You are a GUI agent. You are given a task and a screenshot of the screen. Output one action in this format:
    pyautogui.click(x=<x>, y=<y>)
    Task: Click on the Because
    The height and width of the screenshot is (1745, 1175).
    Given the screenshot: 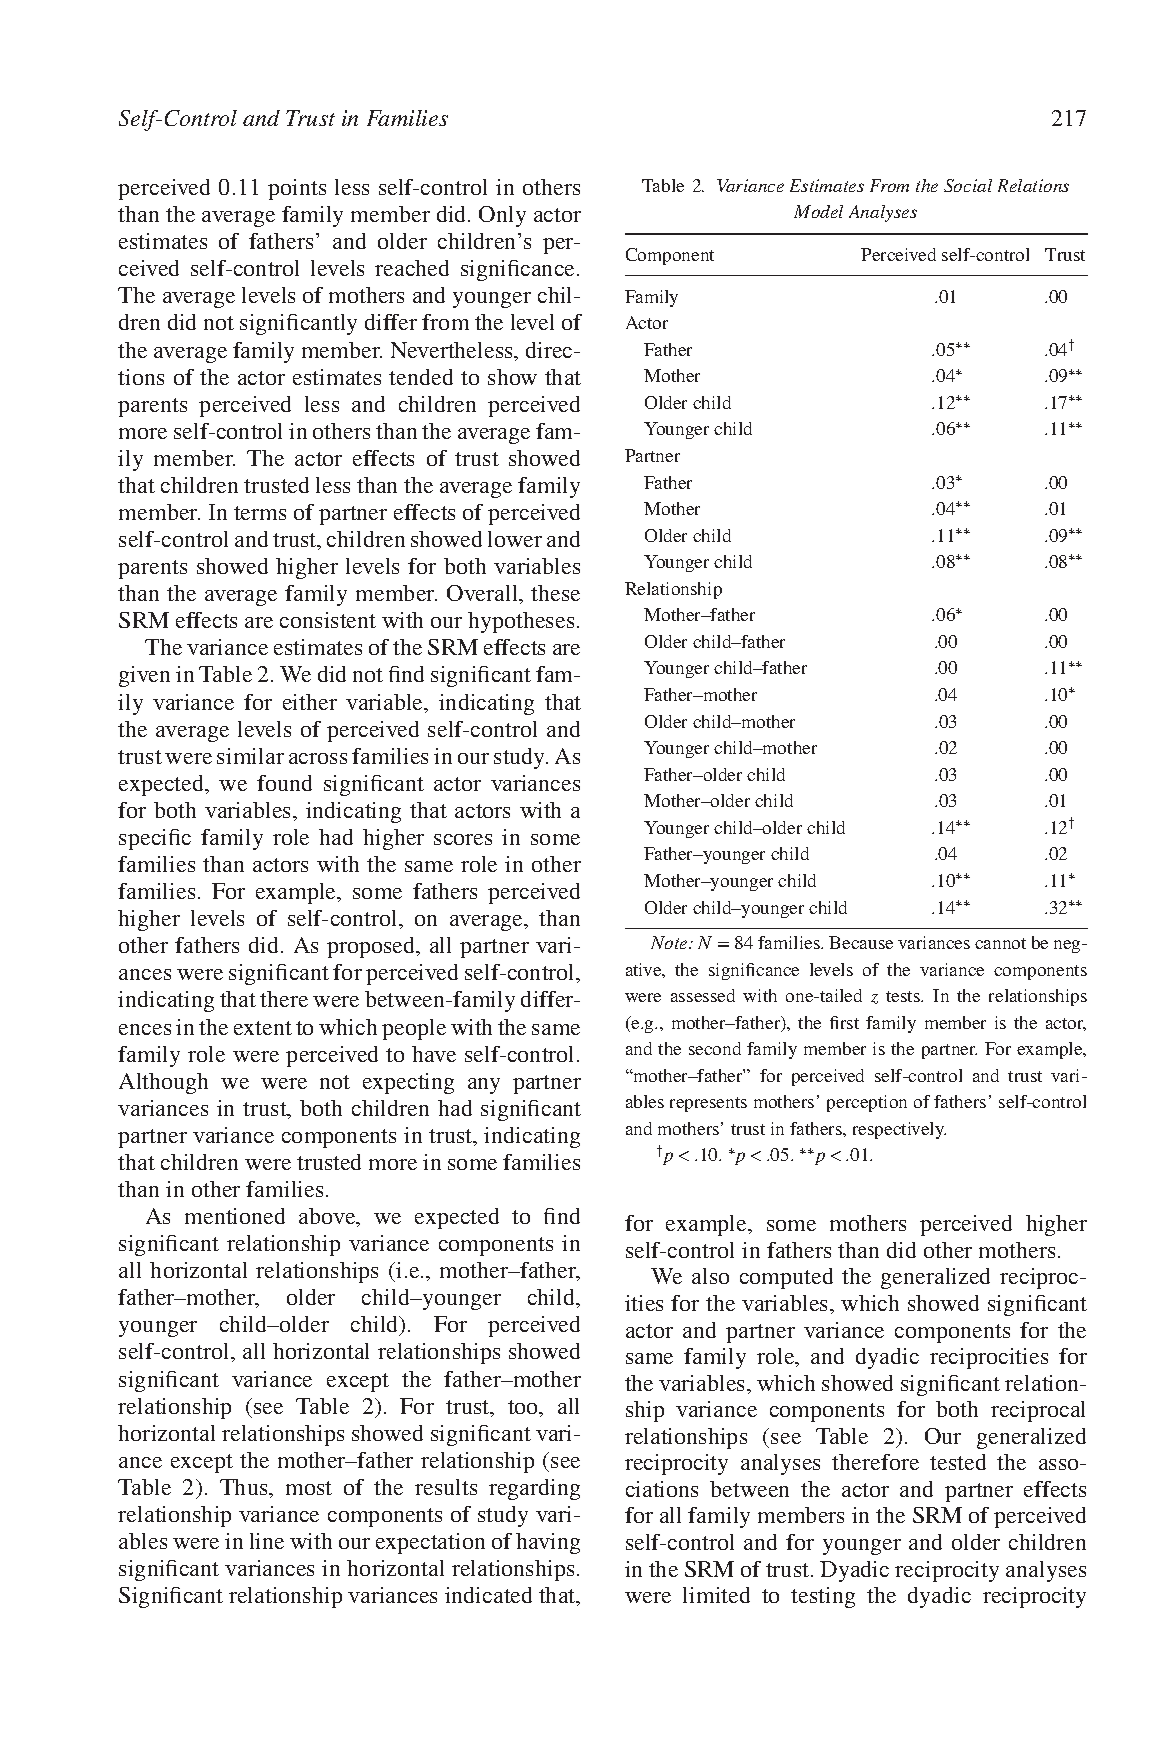 What is the action you would take?
    pyautogui.click(x=861, y=942)
